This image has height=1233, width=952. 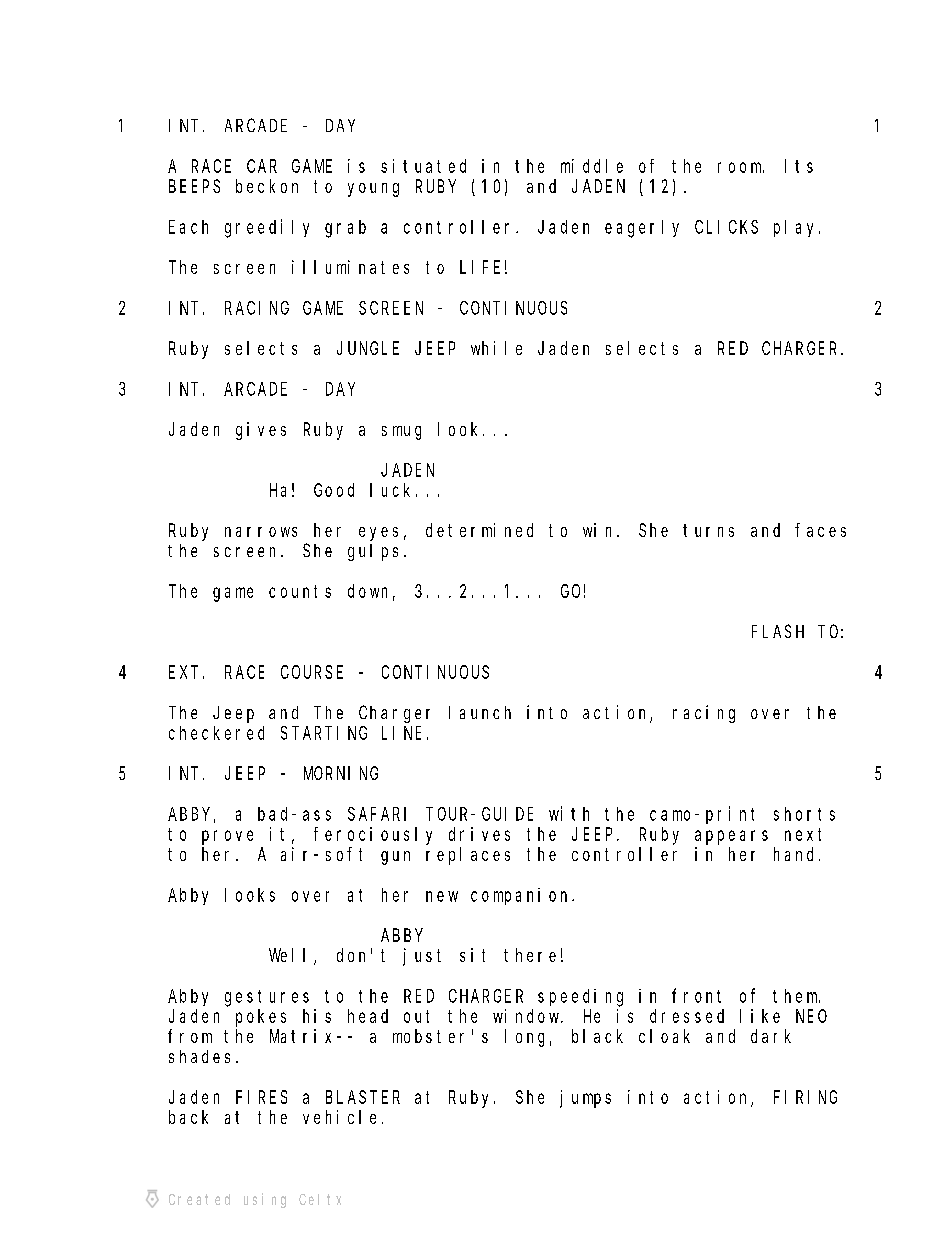 What do you see at coordinates (265, 1200) in the image?
I see `using` at bounding box center [265, 1200].
